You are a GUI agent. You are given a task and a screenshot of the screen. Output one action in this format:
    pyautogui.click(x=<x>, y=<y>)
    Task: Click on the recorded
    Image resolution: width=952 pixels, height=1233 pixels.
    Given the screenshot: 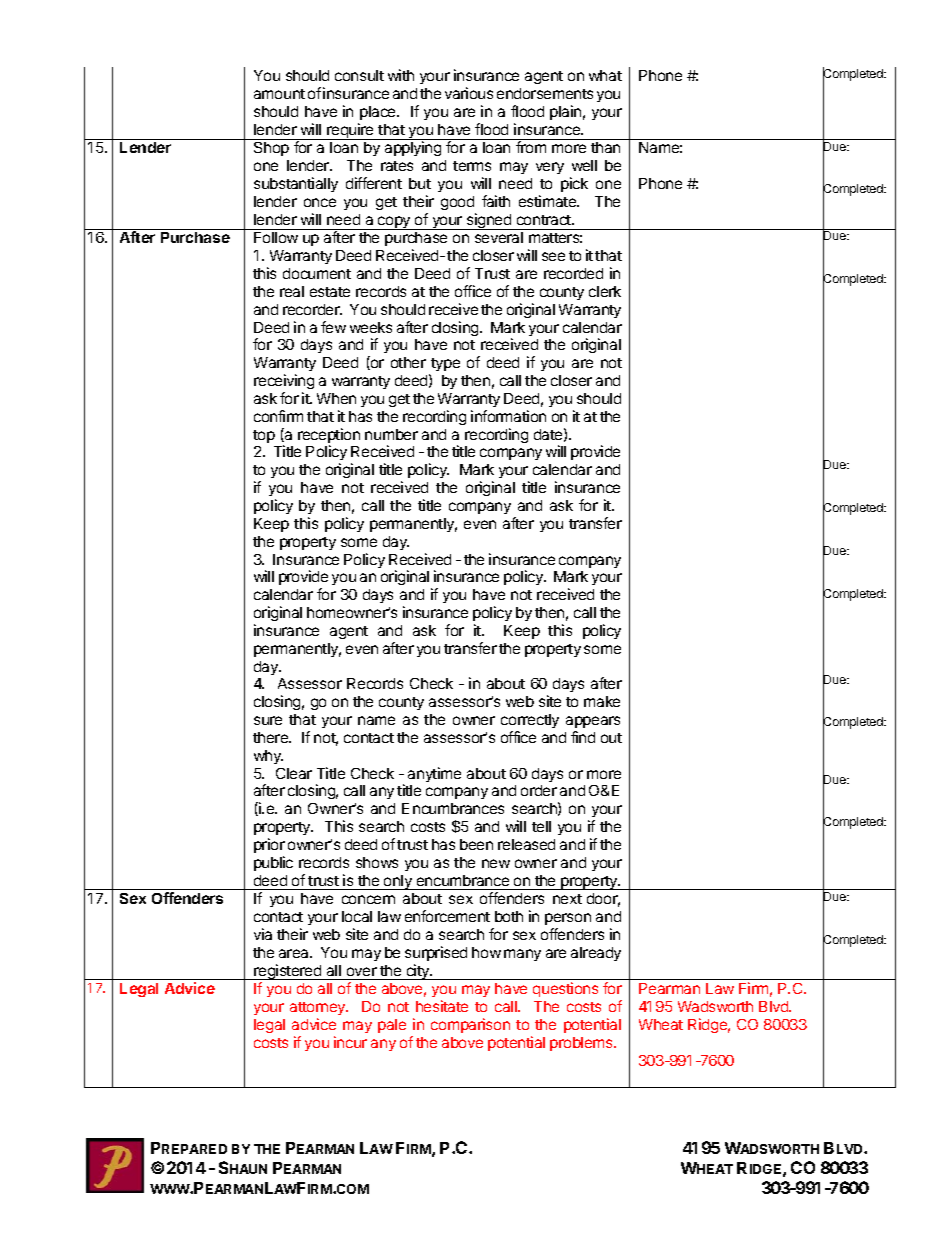 What is the action you would take?
    pyautogui.click(x=573, y=273)
